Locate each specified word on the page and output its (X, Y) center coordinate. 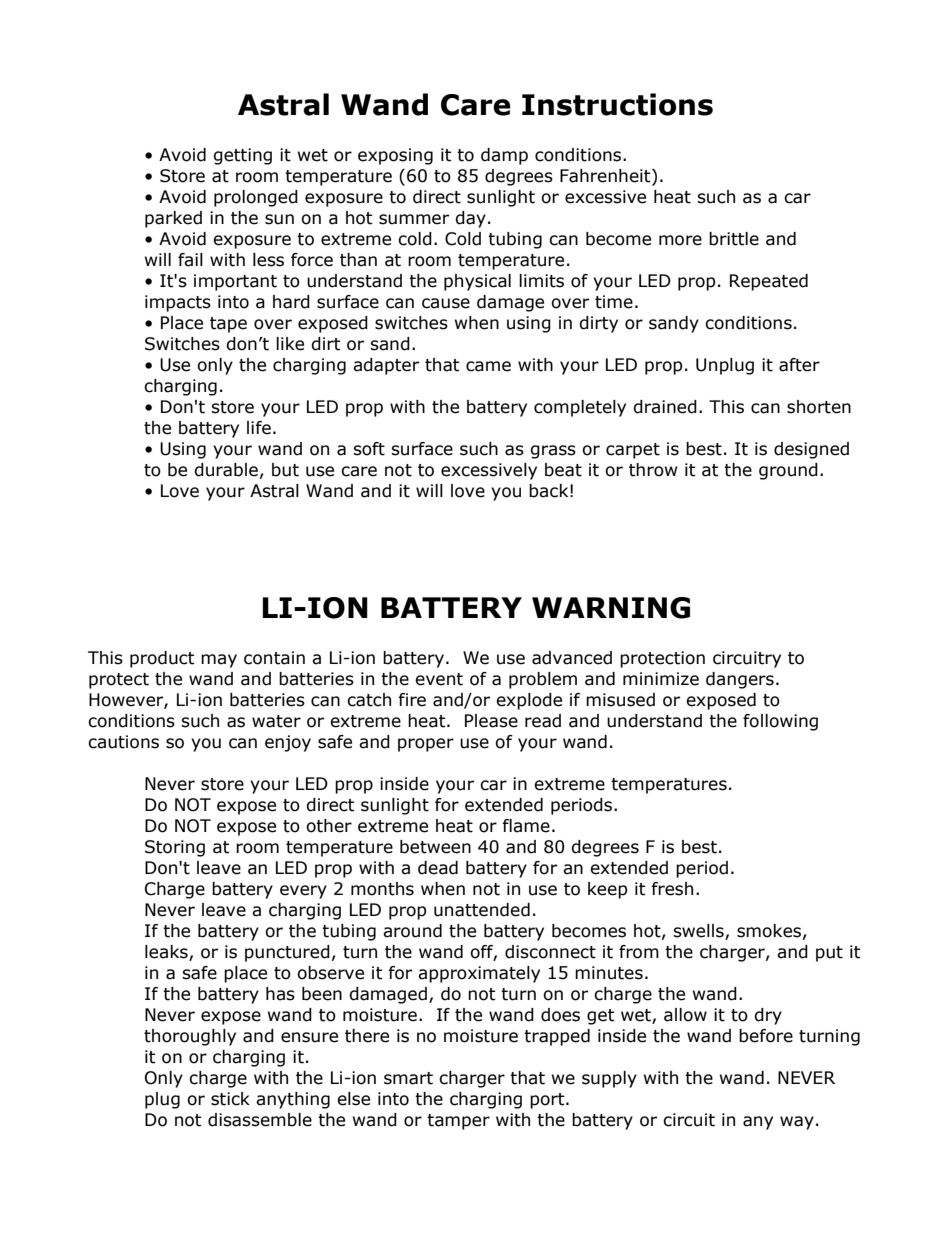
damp (504, 156)
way (797, 1123)
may (219, 661)
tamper (458, 1122)
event (439, 679)
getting (242, 156)
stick (230, 1099)
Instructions (617, 104)
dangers (740, 680)
